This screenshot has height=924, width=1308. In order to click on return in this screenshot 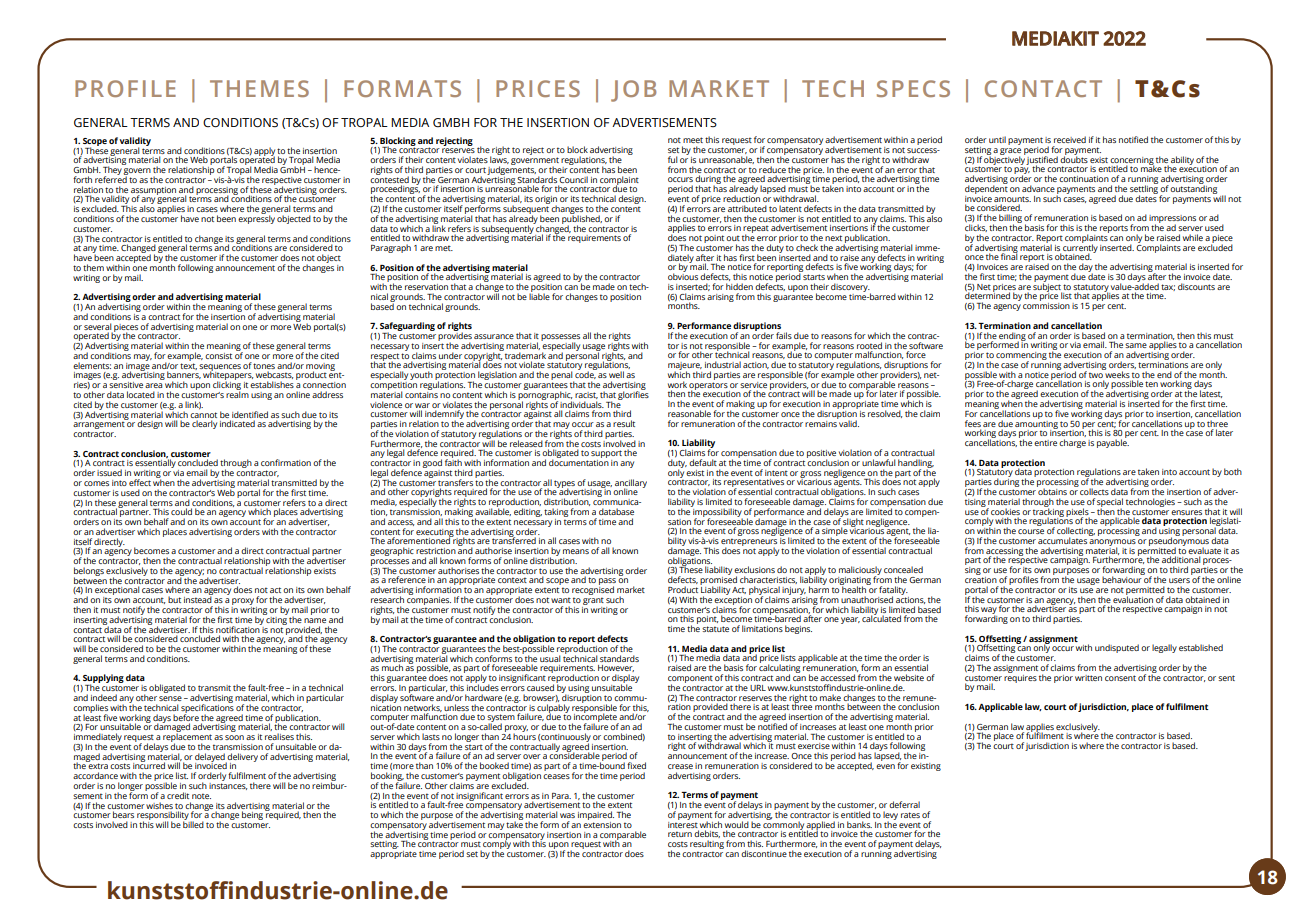, I will do `click(680, 834)`.
